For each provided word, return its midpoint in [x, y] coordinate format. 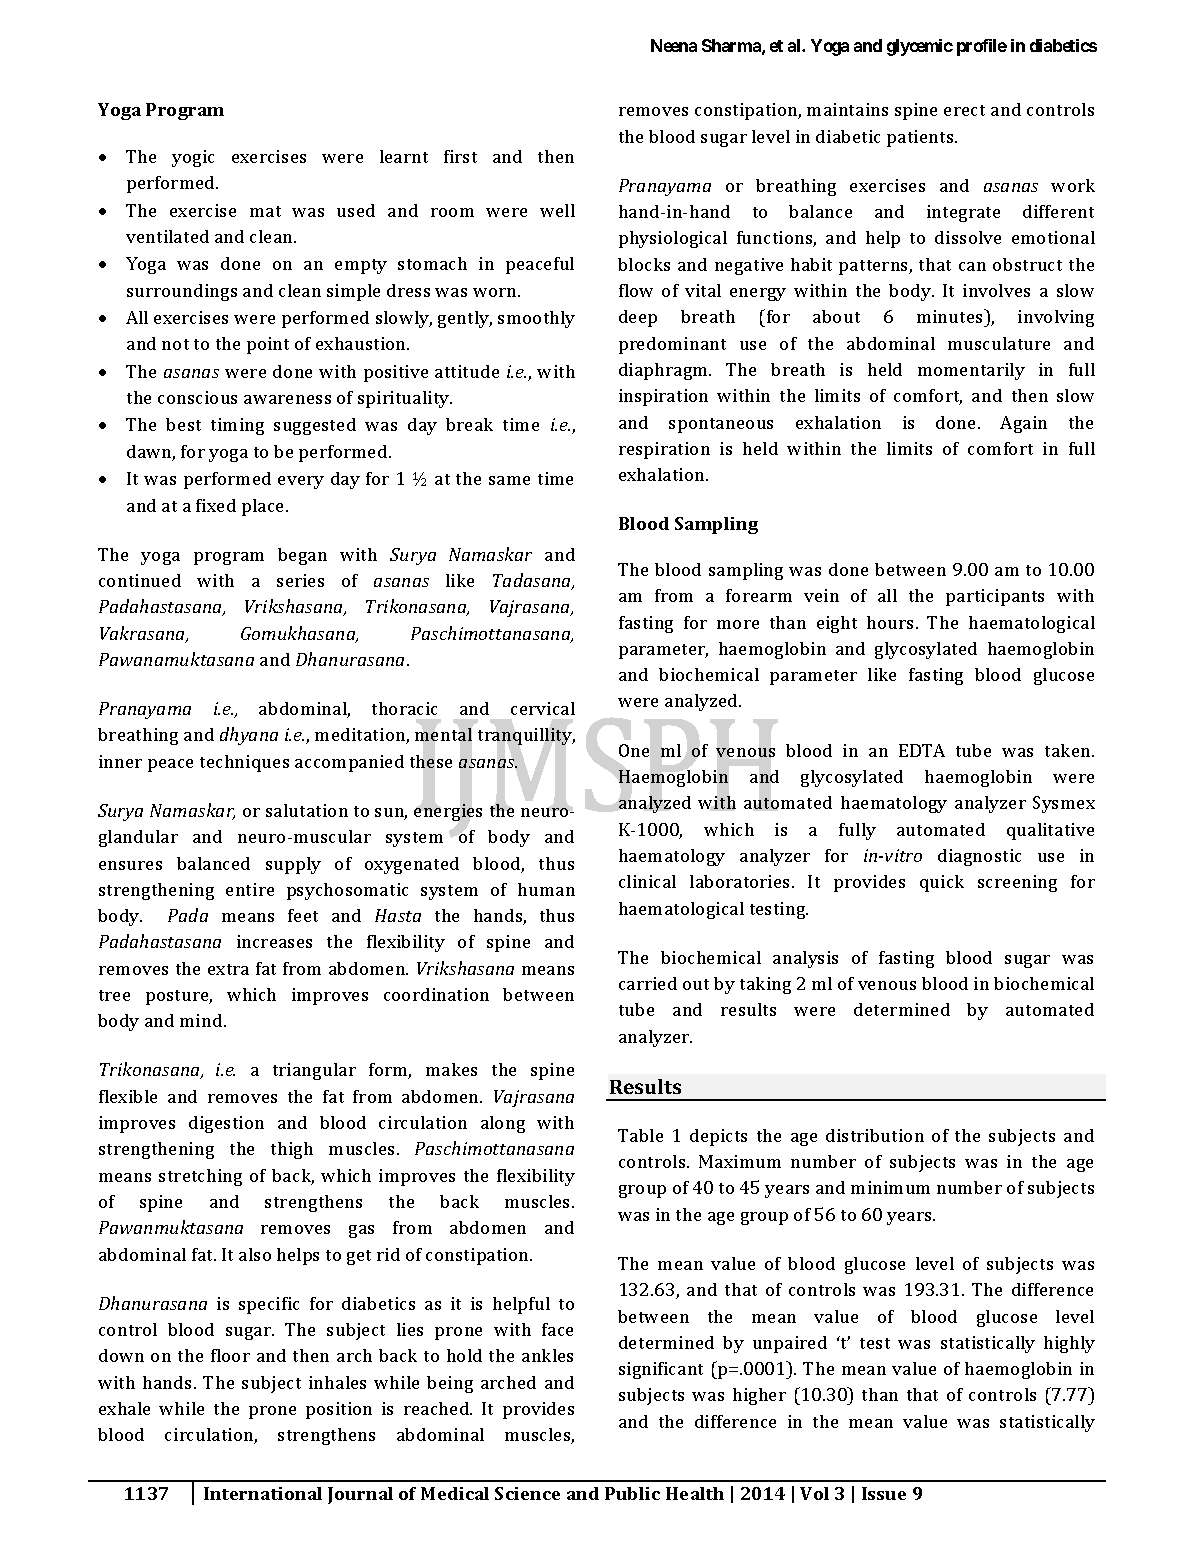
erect [964, 110]
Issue [884, 1493]
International [263, 1493]
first [460, 156]
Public [632, 1493]
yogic [193, 158]
